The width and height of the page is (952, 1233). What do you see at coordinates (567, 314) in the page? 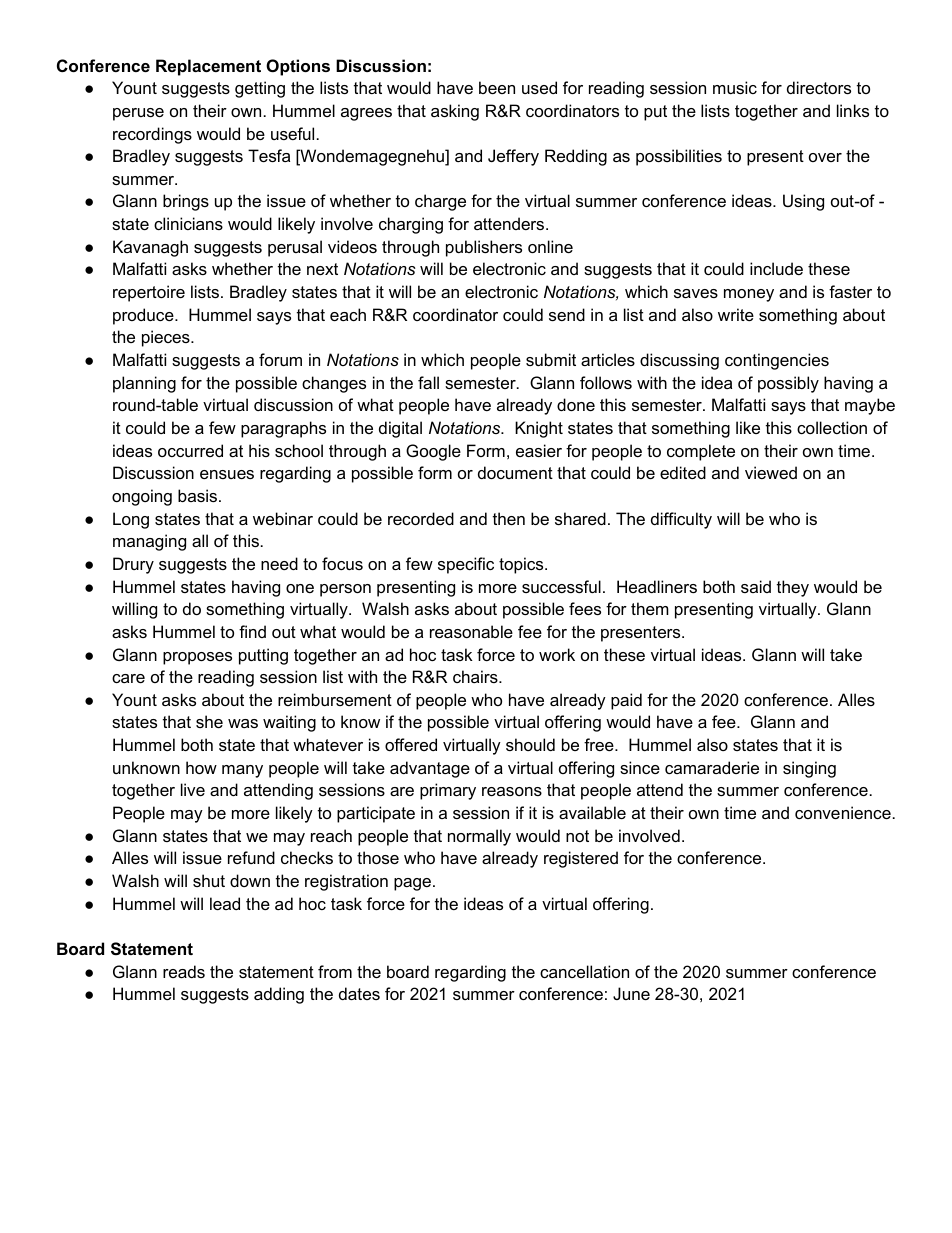
I see `send` at bounding box center [567, 314].
